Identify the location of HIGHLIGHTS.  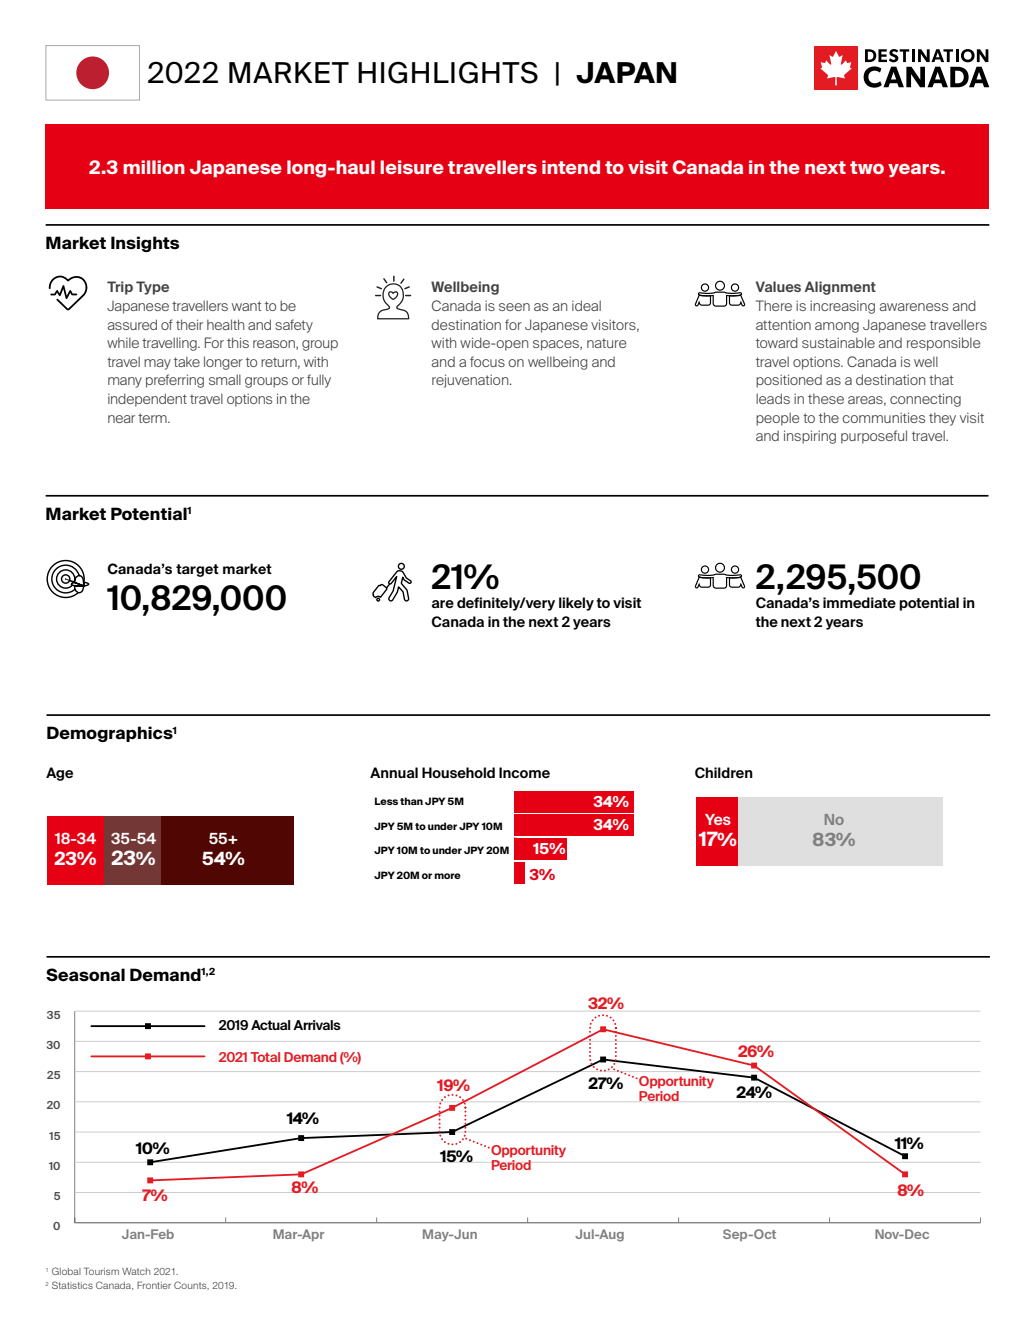
(448, 72).
